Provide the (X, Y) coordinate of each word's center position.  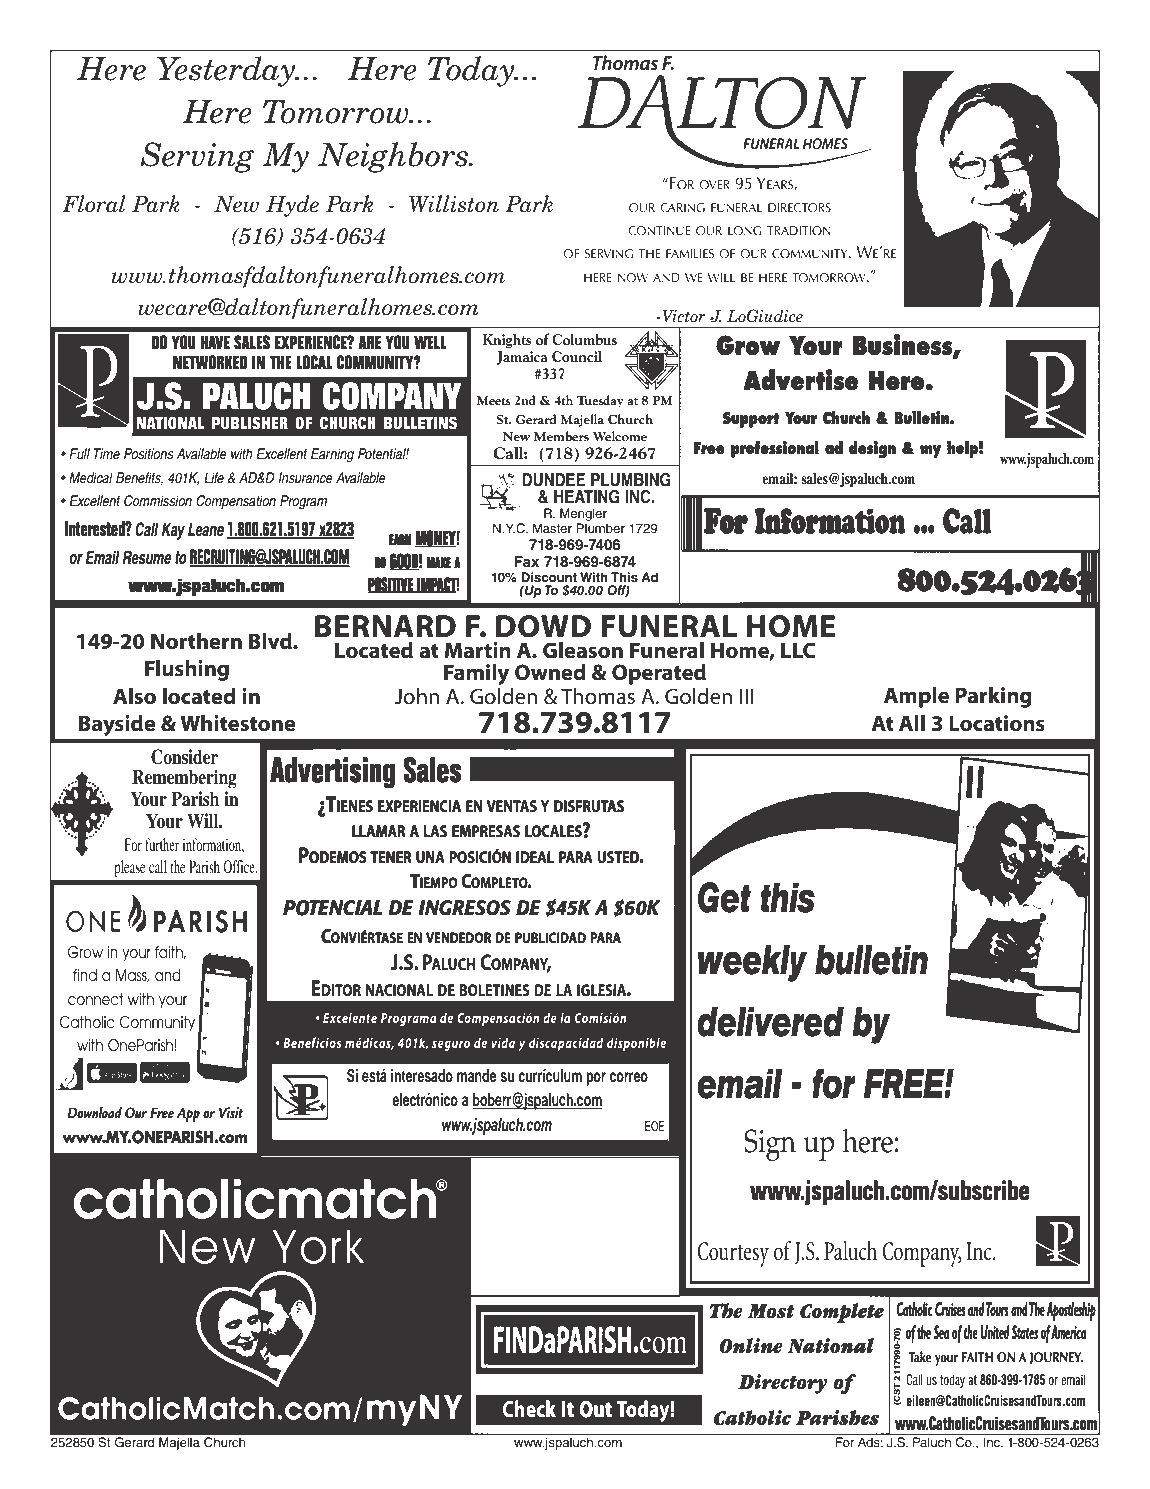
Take (920, 1356)
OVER (714, 185)
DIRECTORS (799, 208)
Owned (550, 672)
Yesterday (227, 71)
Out (596, 1409)
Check (529, 1408)
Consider (184, 757)
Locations (997, 723)
